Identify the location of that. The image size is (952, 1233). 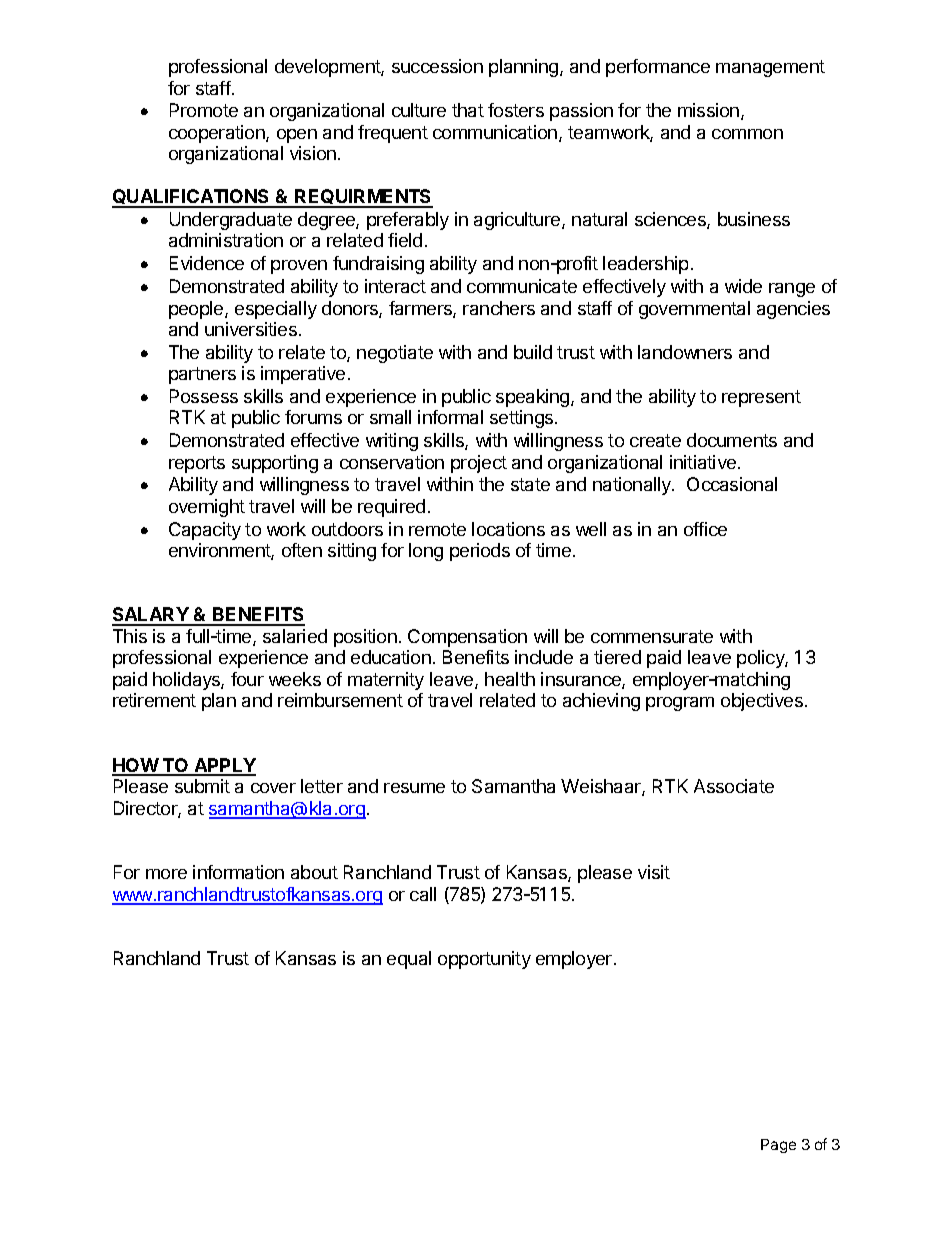
(468, 110).
